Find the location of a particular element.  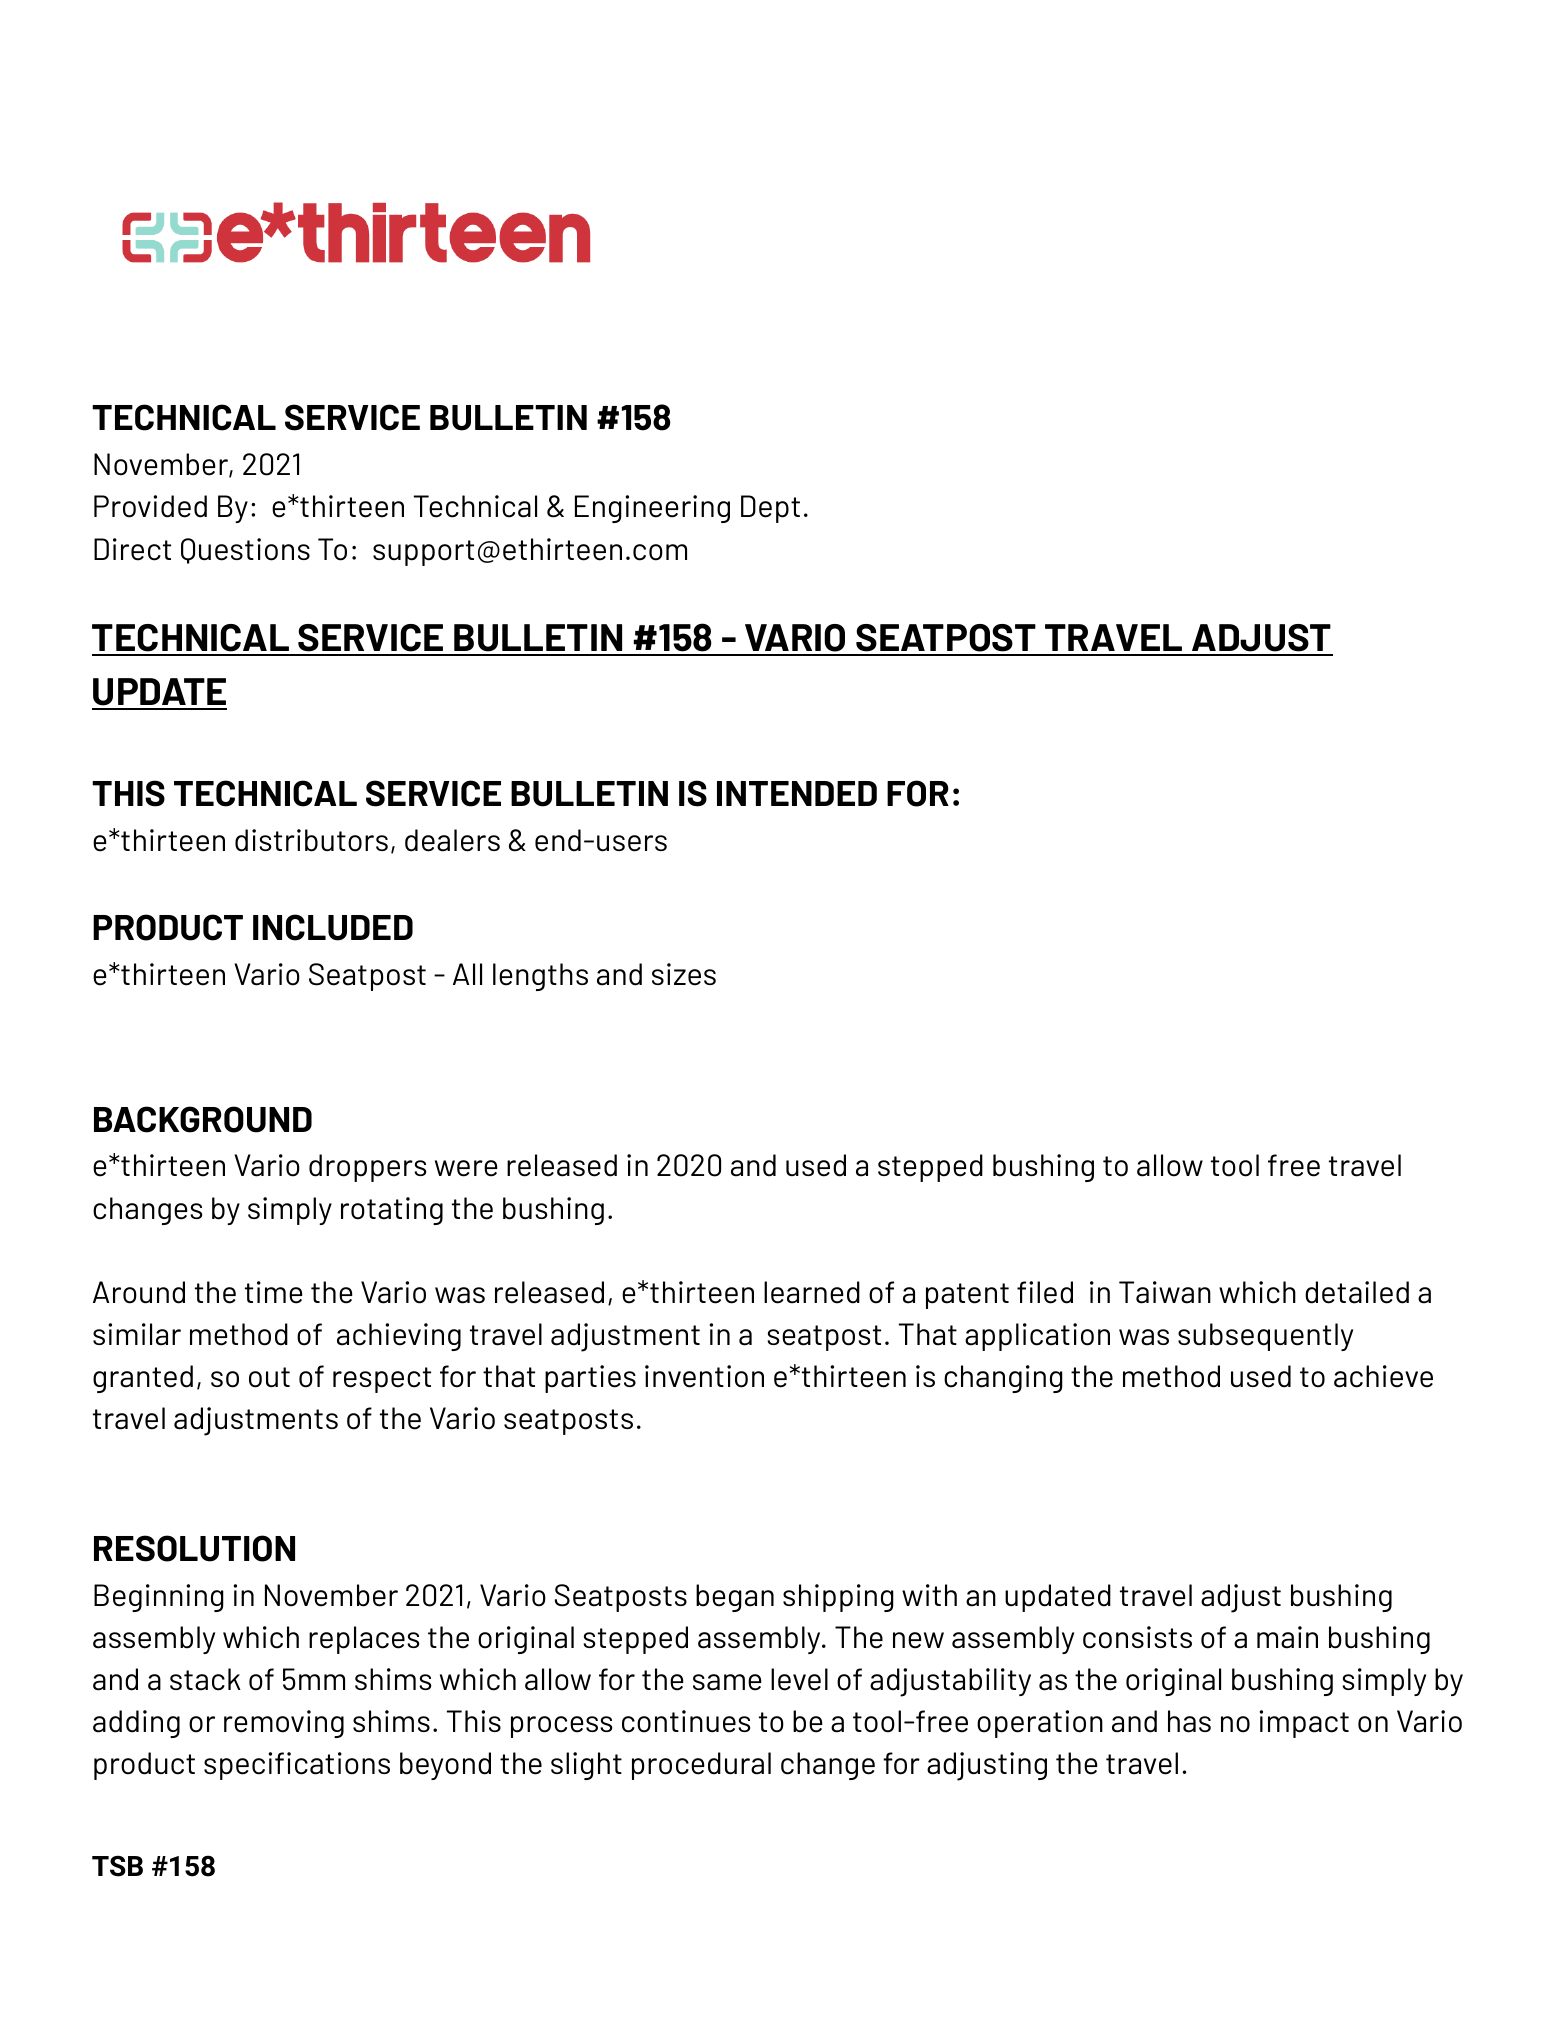

sizes is located at coordinates (684, 974).
